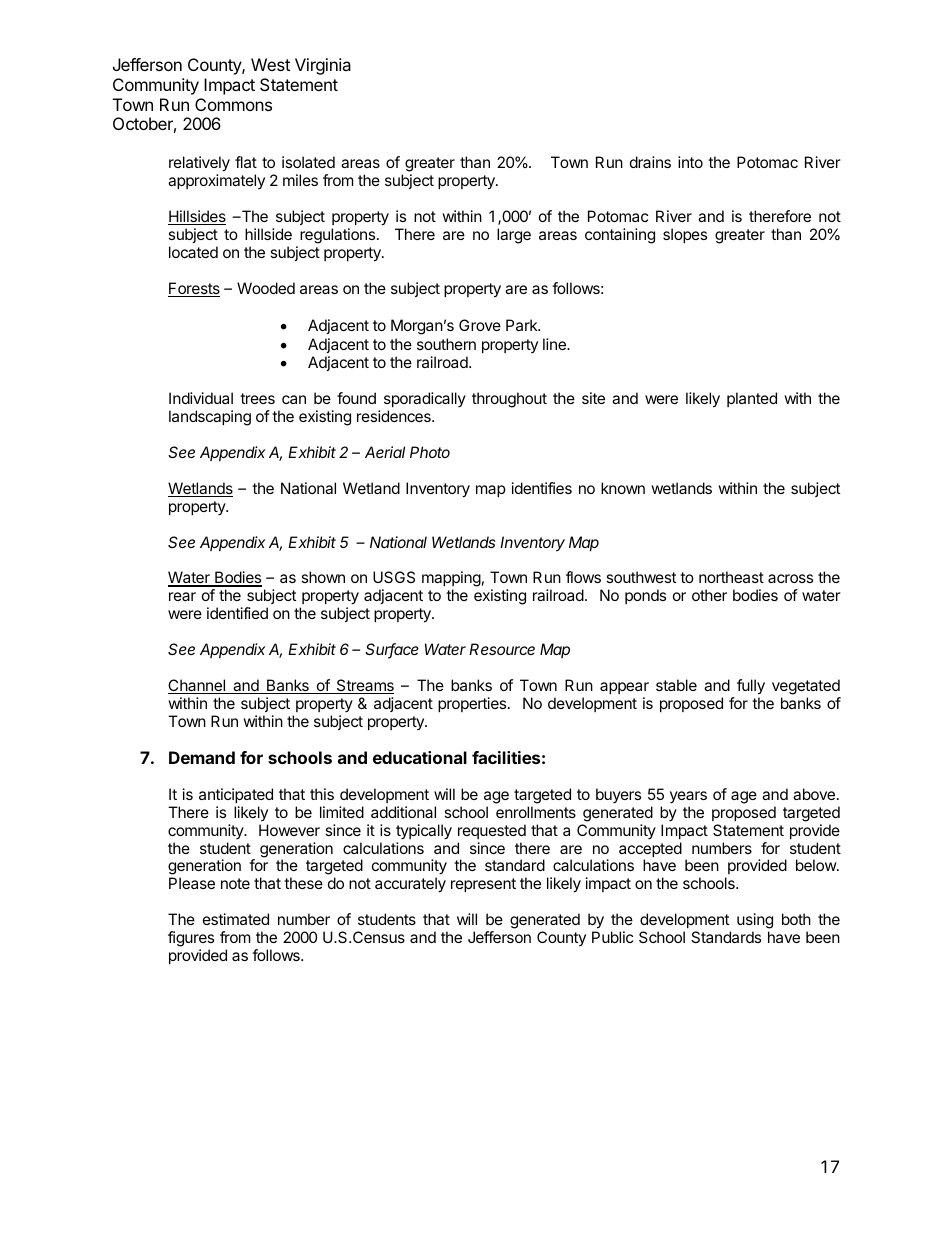 The width and height of the image is (952, 1233). I want to click on using, so click(755, 922).
